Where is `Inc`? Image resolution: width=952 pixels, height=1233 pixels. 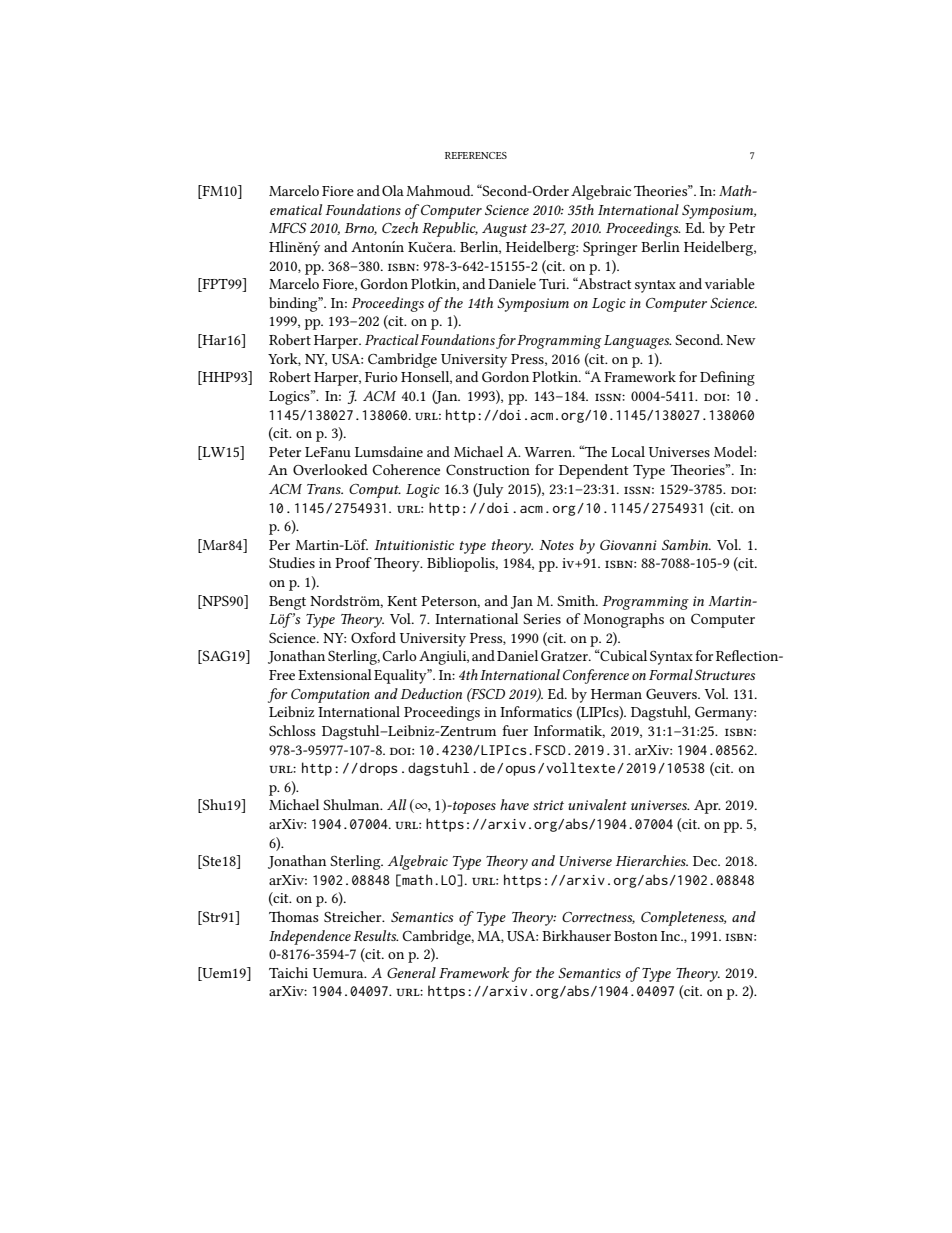 Inc is located at coordinates (671, 936).
